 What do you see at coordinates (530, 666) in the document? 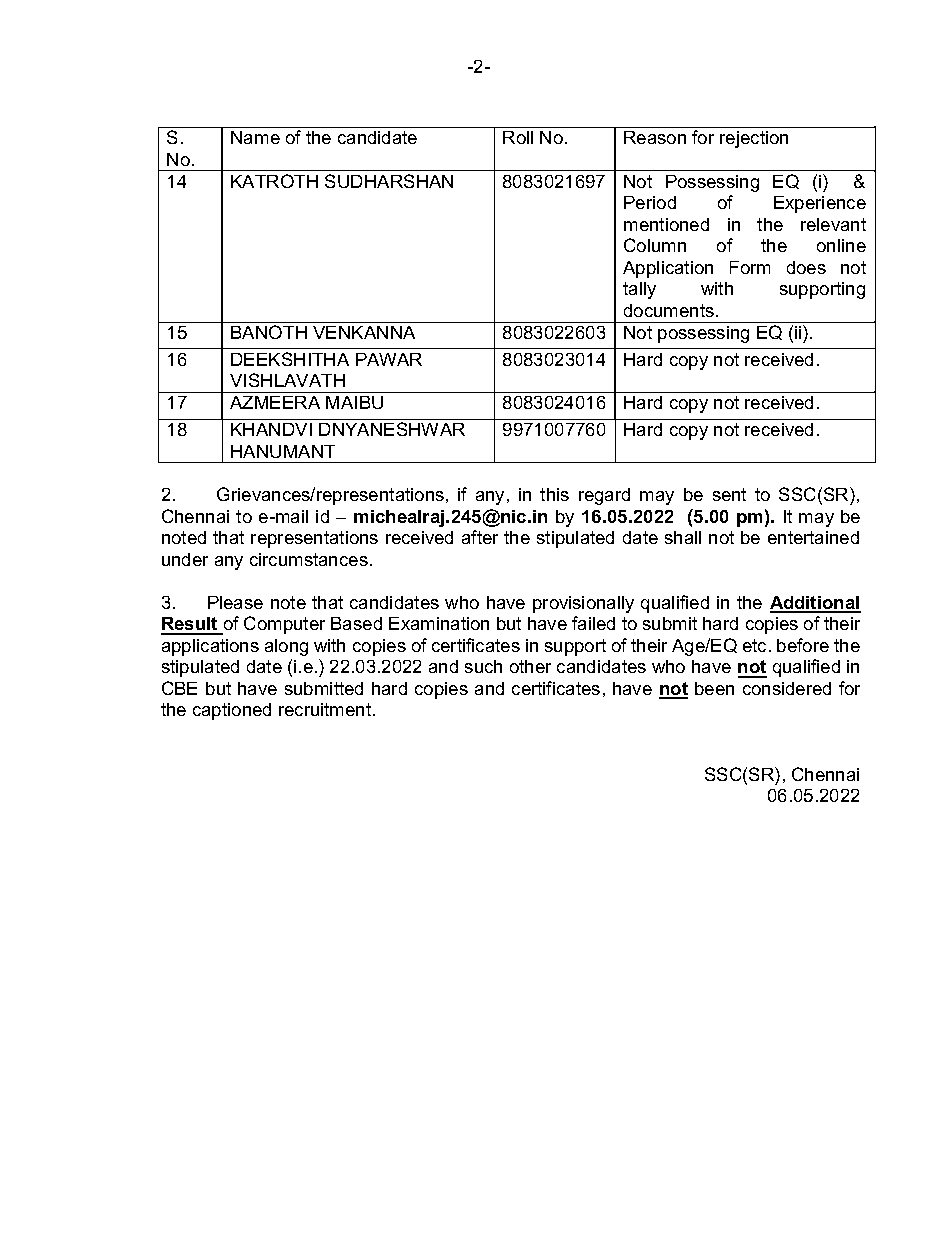
I see `other` at bounding box center [530, 666].
